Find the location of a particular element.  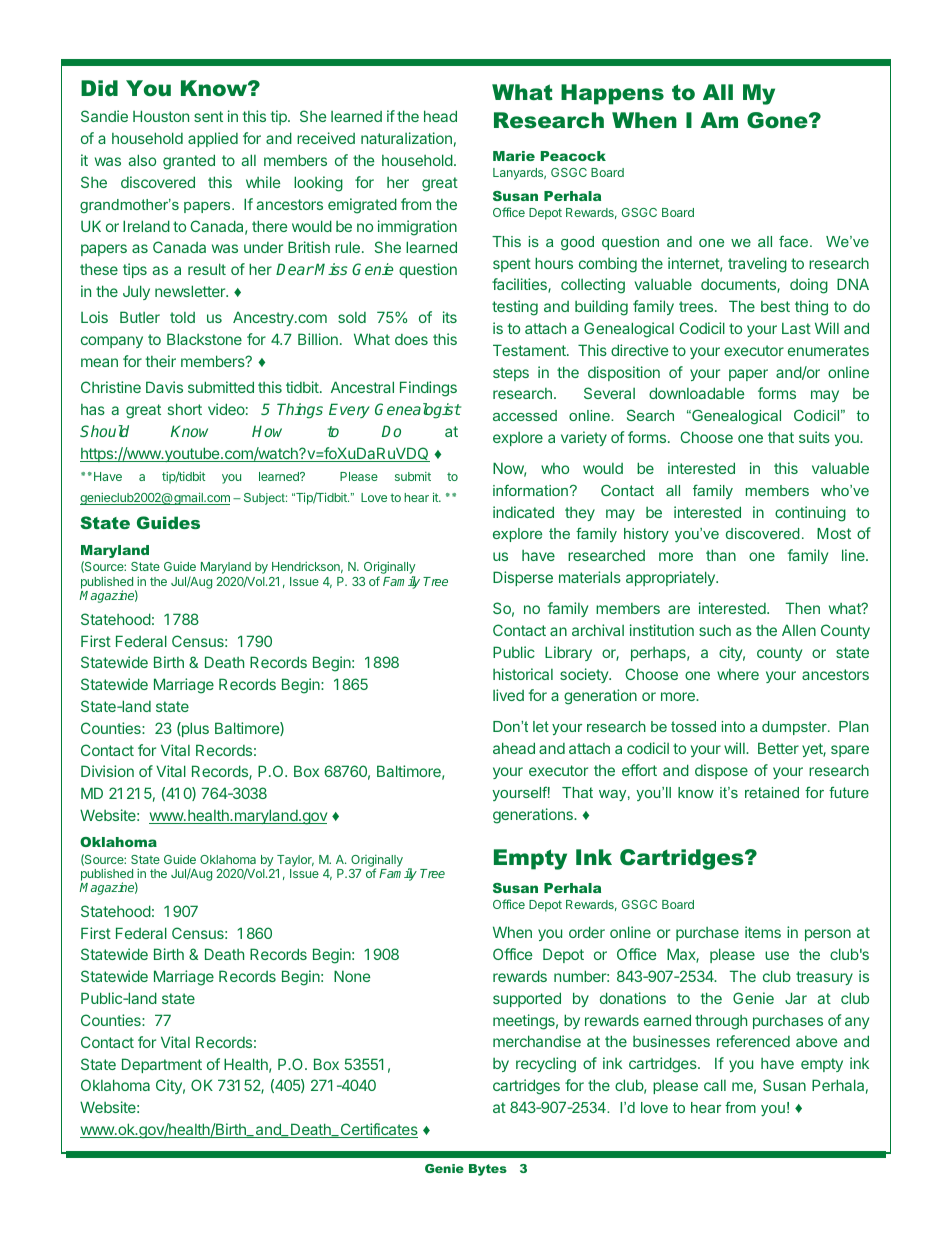

historical is located at coordinates (523, 674).
